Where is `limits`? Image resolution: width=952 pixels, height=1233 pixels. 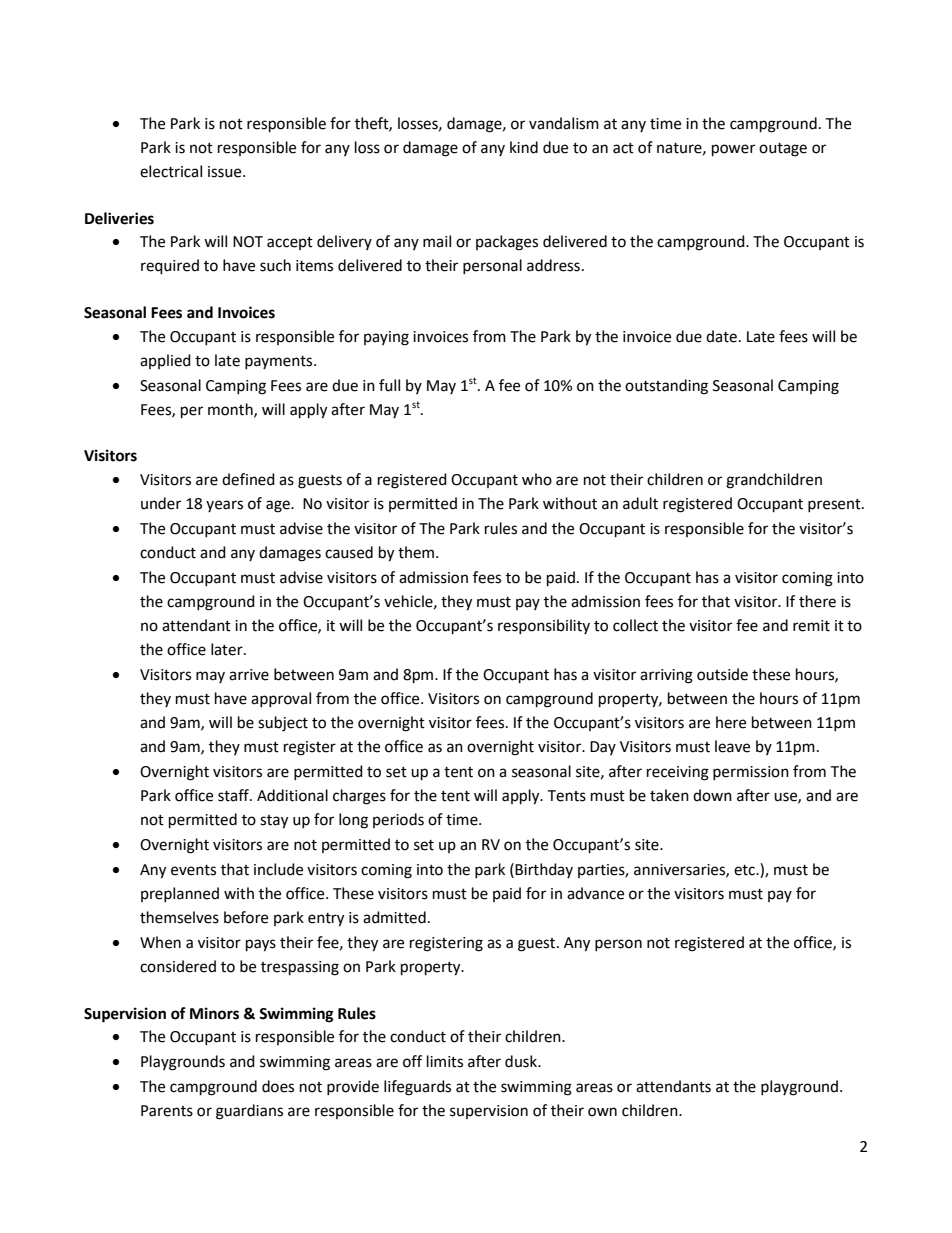
limits is located at coordinates (445, 1061).
